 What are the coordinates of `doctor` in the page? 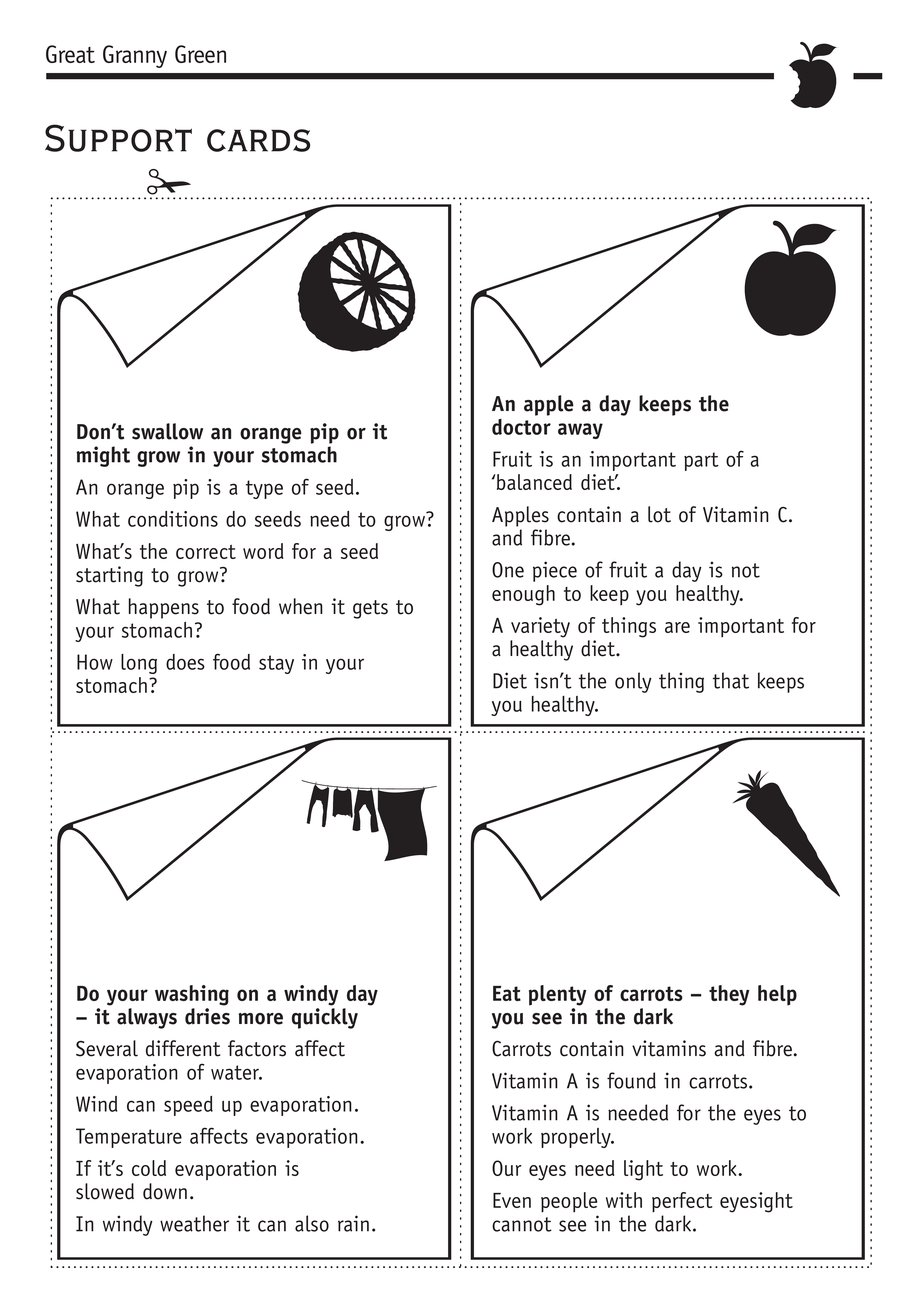 It's located at (521, 427).
